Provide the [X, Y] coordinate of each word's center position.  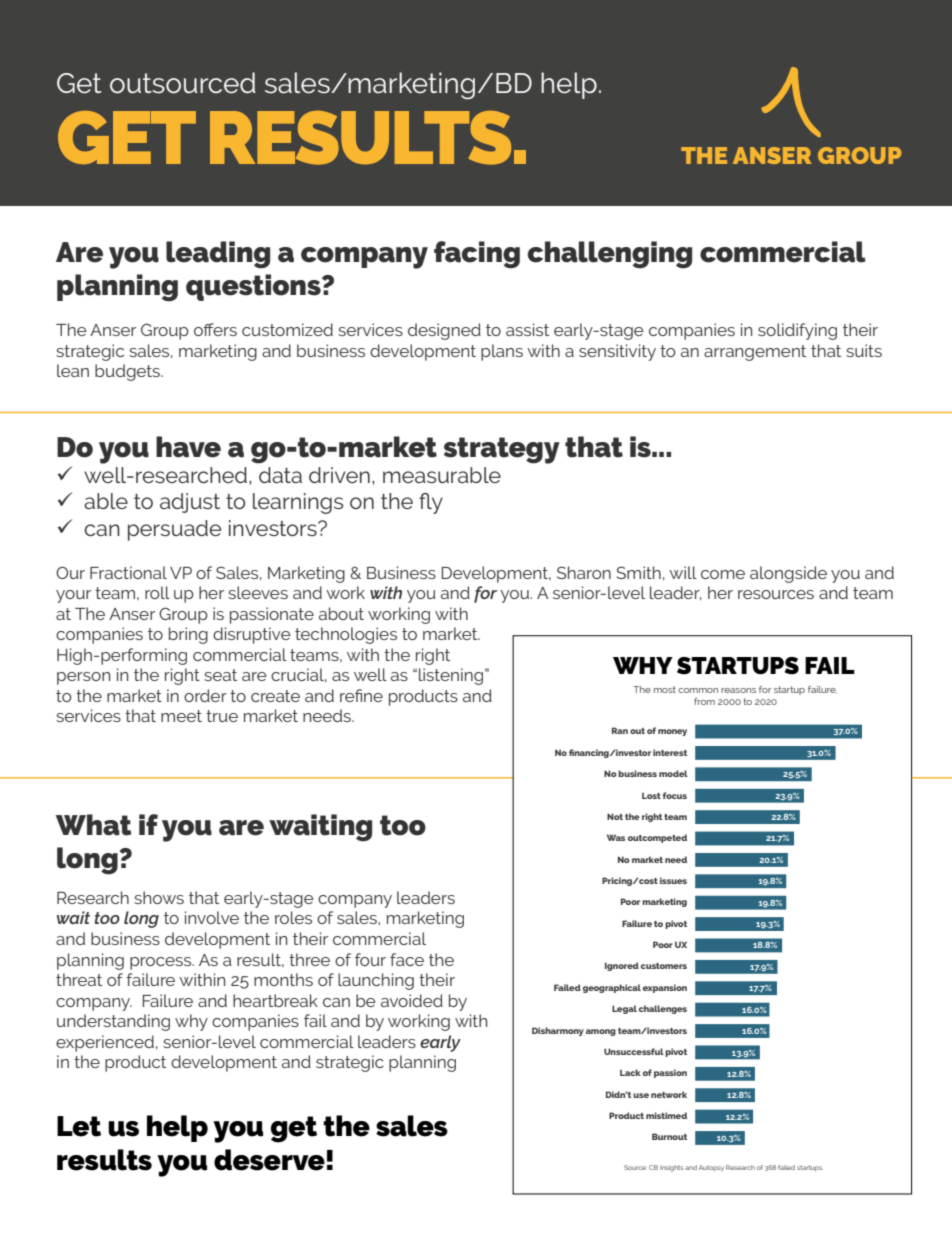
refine [361, 695]
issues [673, 880]
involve [212, 917]
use [641, 1095]
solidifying [797, 331]
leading [218, 255]
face [407, 959]
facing [477, 255]
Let [79, 1126]
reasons [738, 690]
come [723, 574]
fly [431, 503]
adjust [190, 503]
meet [181, 716]
